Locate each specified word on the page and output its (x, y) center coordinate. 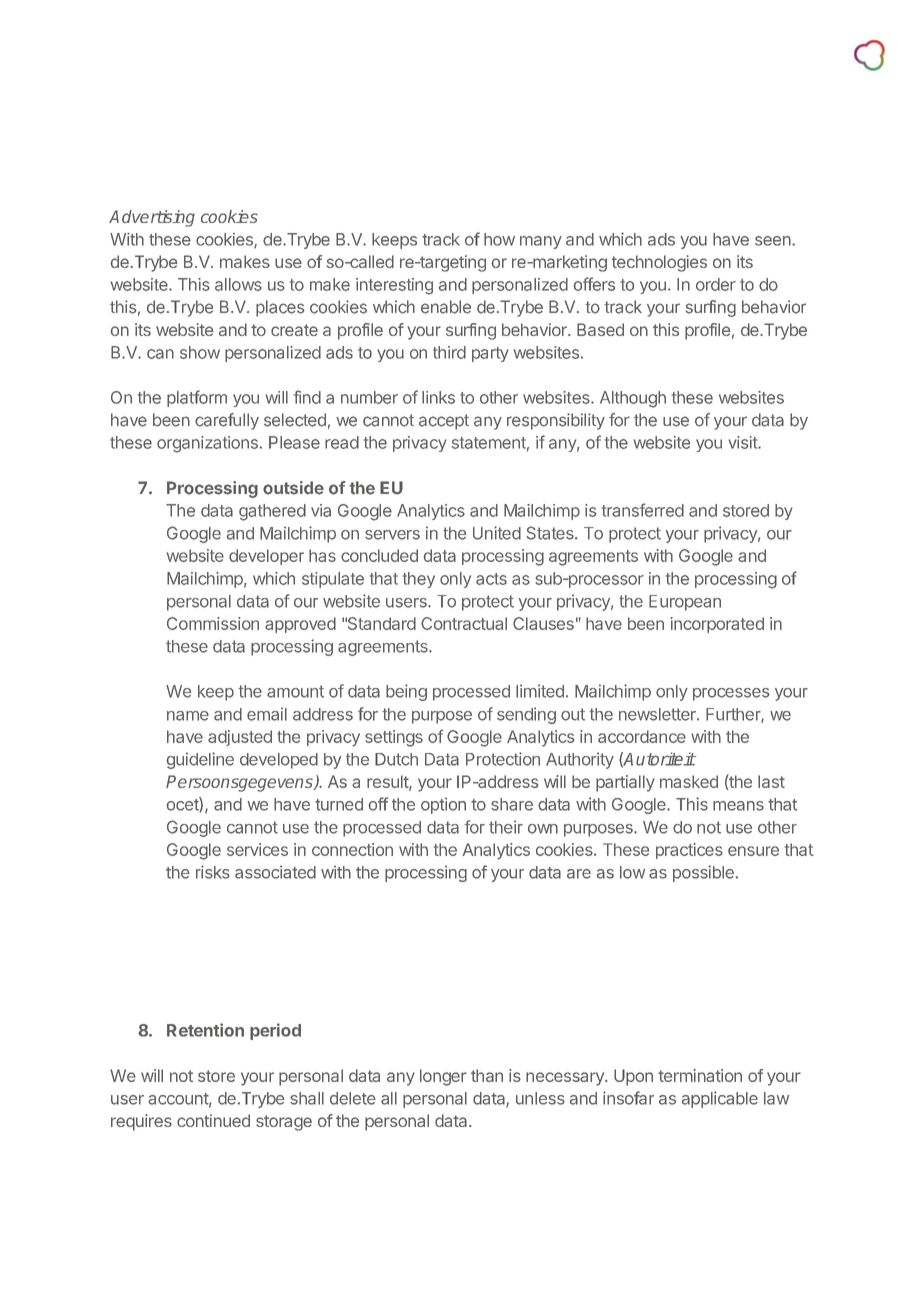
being (406, 692)
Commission (213, 623)
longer (443, 1077)
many (541, 242)
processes (731, 694)
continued (213, 1120)
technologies (659, 263)
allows (238, 284)
